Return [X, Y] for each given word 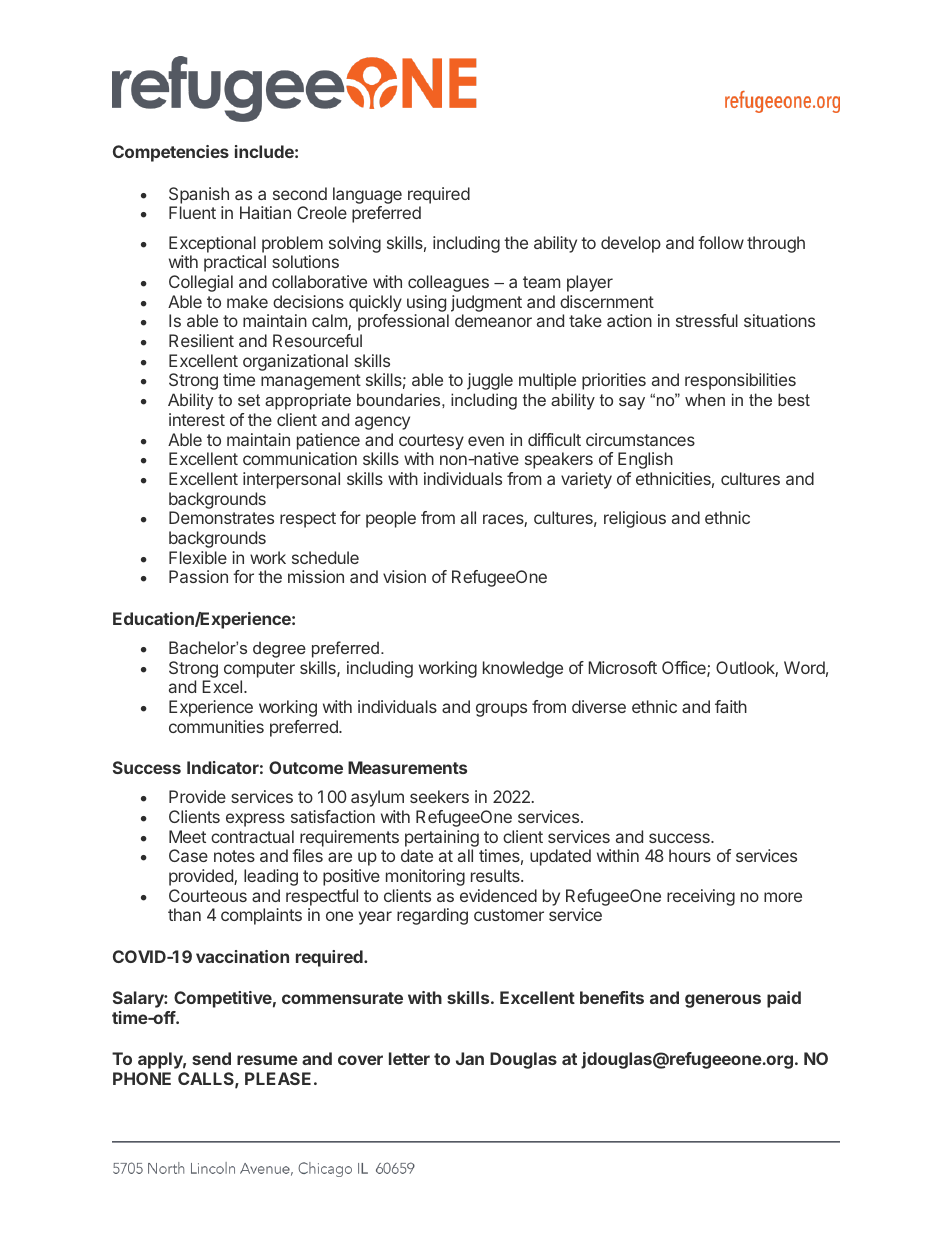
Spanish [199, 195]
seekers [439, 796]
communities [216, 726]
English [645, 460]
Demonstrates [221, 517]
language [367, 197]
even [486, 441]
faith [731, 706]
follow [721, 242]
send [211, 1058]
